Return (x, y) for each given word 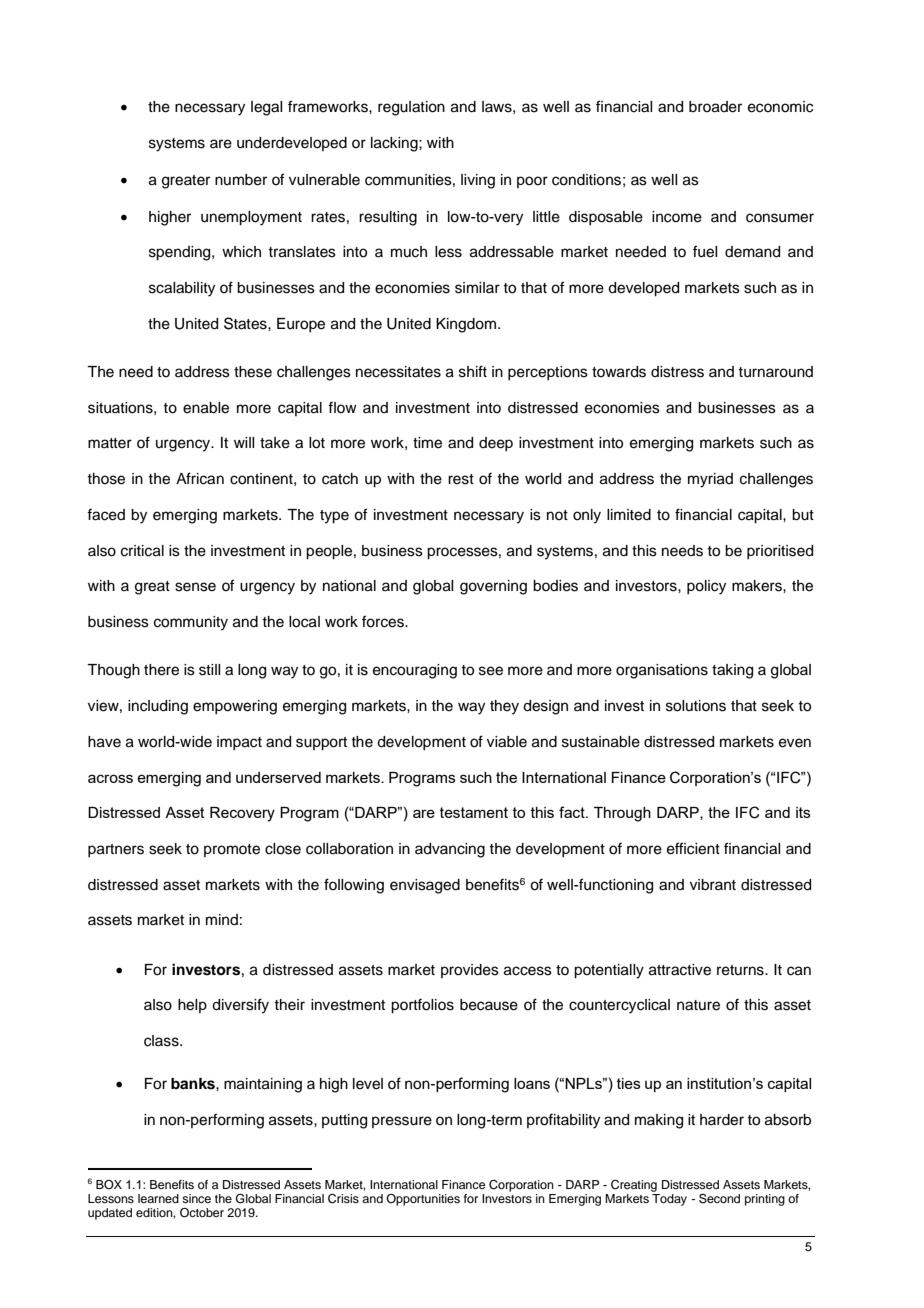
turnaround (775, 372)
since (196, 1198)
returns (741, 970)
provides (470, 971)
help (192, 1006)
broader (715, 107)
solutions (696, 706)
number (241, 180)
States (246, 323)
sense (195, 587)
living (478, 181)
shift (473, 371)
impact (239, 743)
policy (706, 587)
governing (493, 587)
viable (507, 742)
